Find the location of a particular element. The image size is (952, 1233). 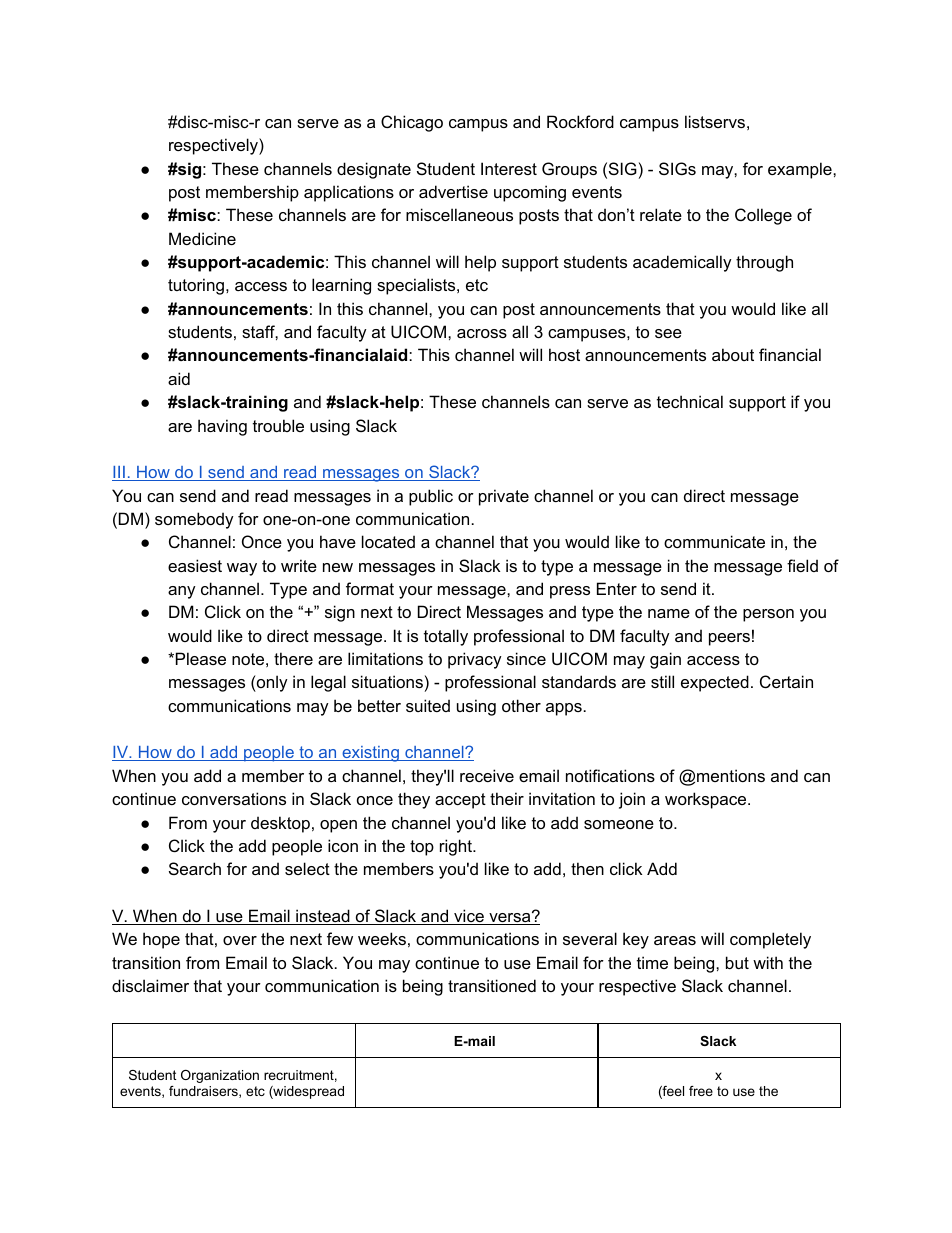

Interest is located at coordinates (509, 168).
